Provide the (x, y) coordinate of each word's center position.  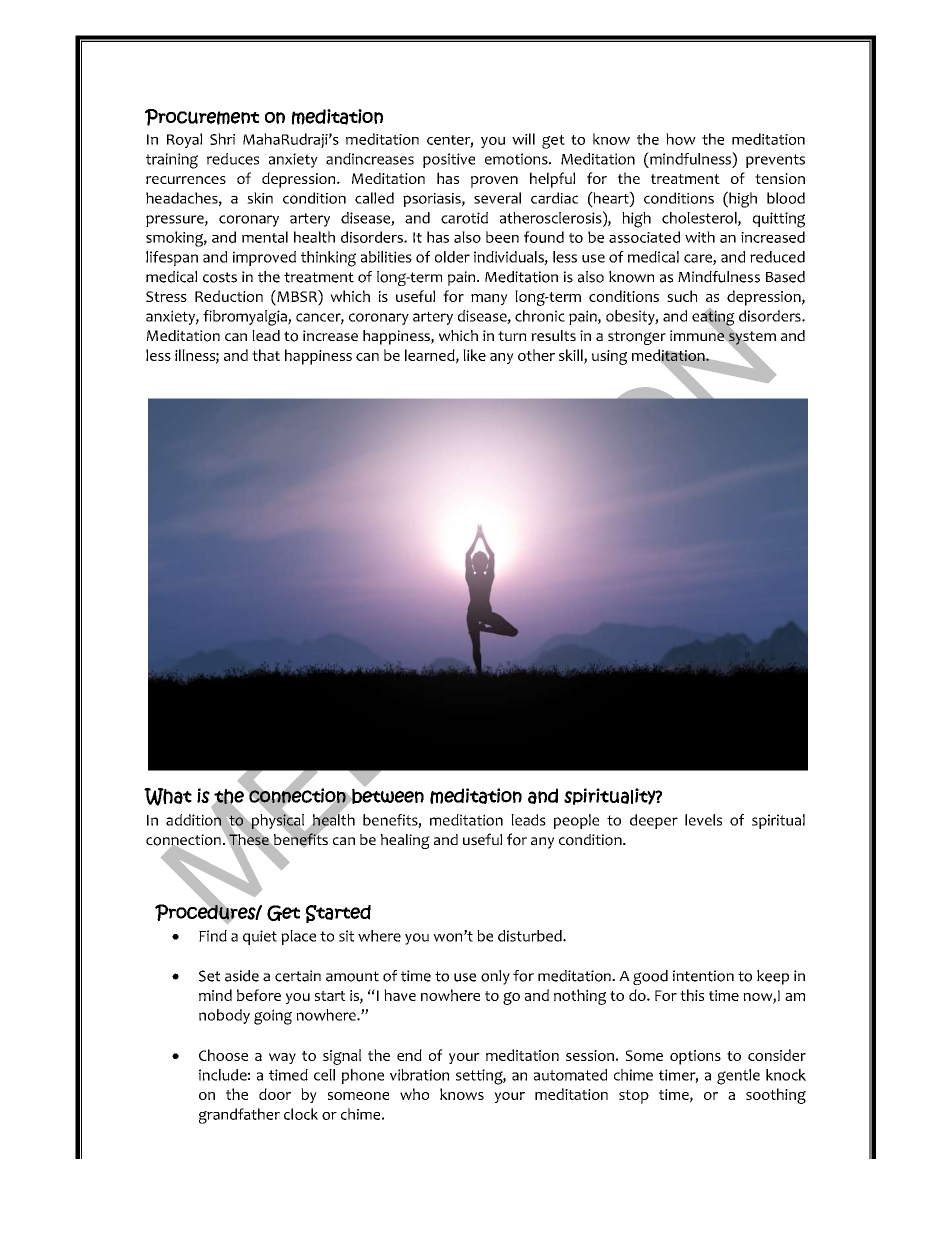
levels (703, 820)
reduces (233, 159)
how (681, 139)
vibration (419, 1075)
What (168, 797)
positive (449, 160)
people (576, 821)
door (275, 1094)
